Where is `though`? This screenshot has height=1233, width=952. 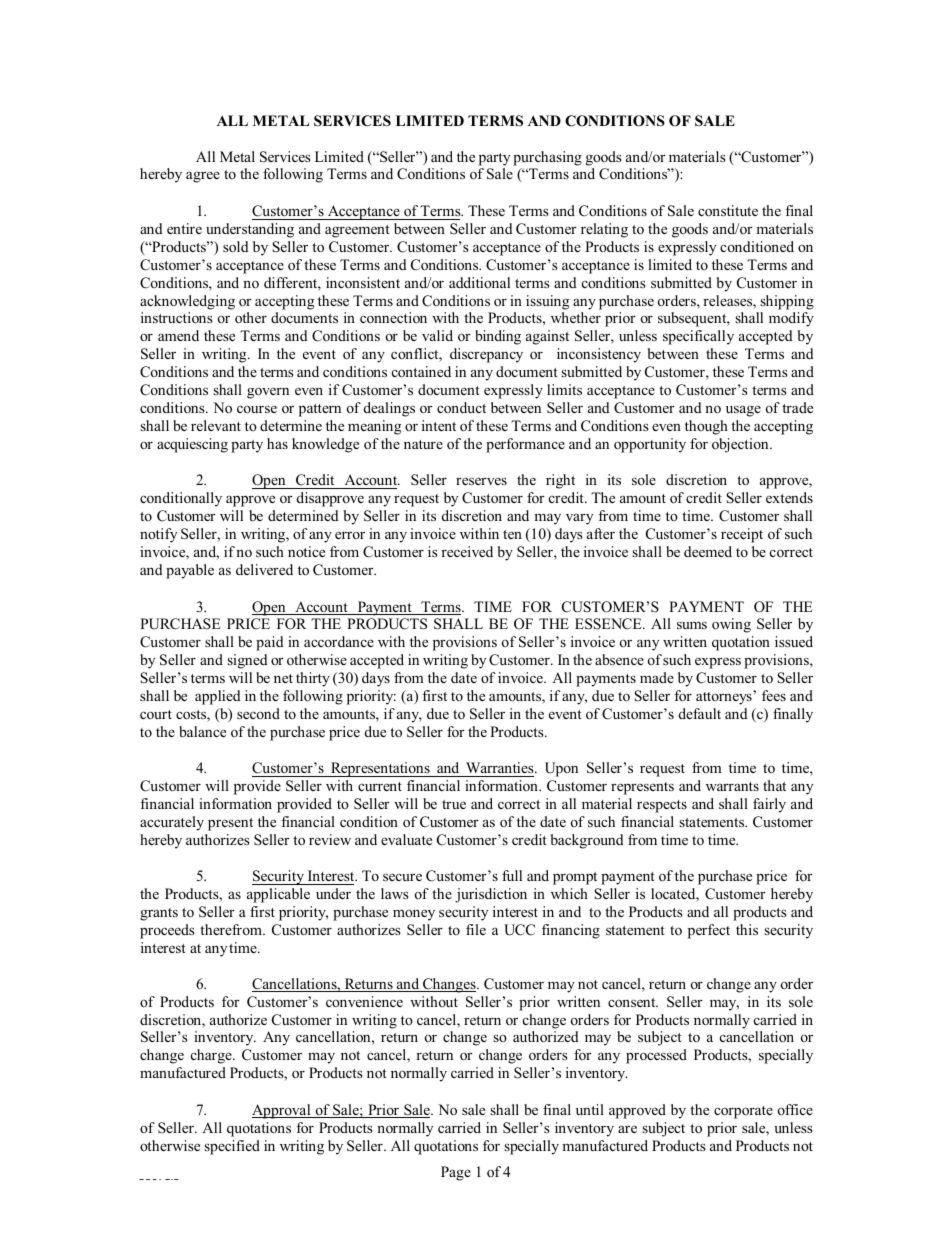 though is located at coordinates (706, 427).
